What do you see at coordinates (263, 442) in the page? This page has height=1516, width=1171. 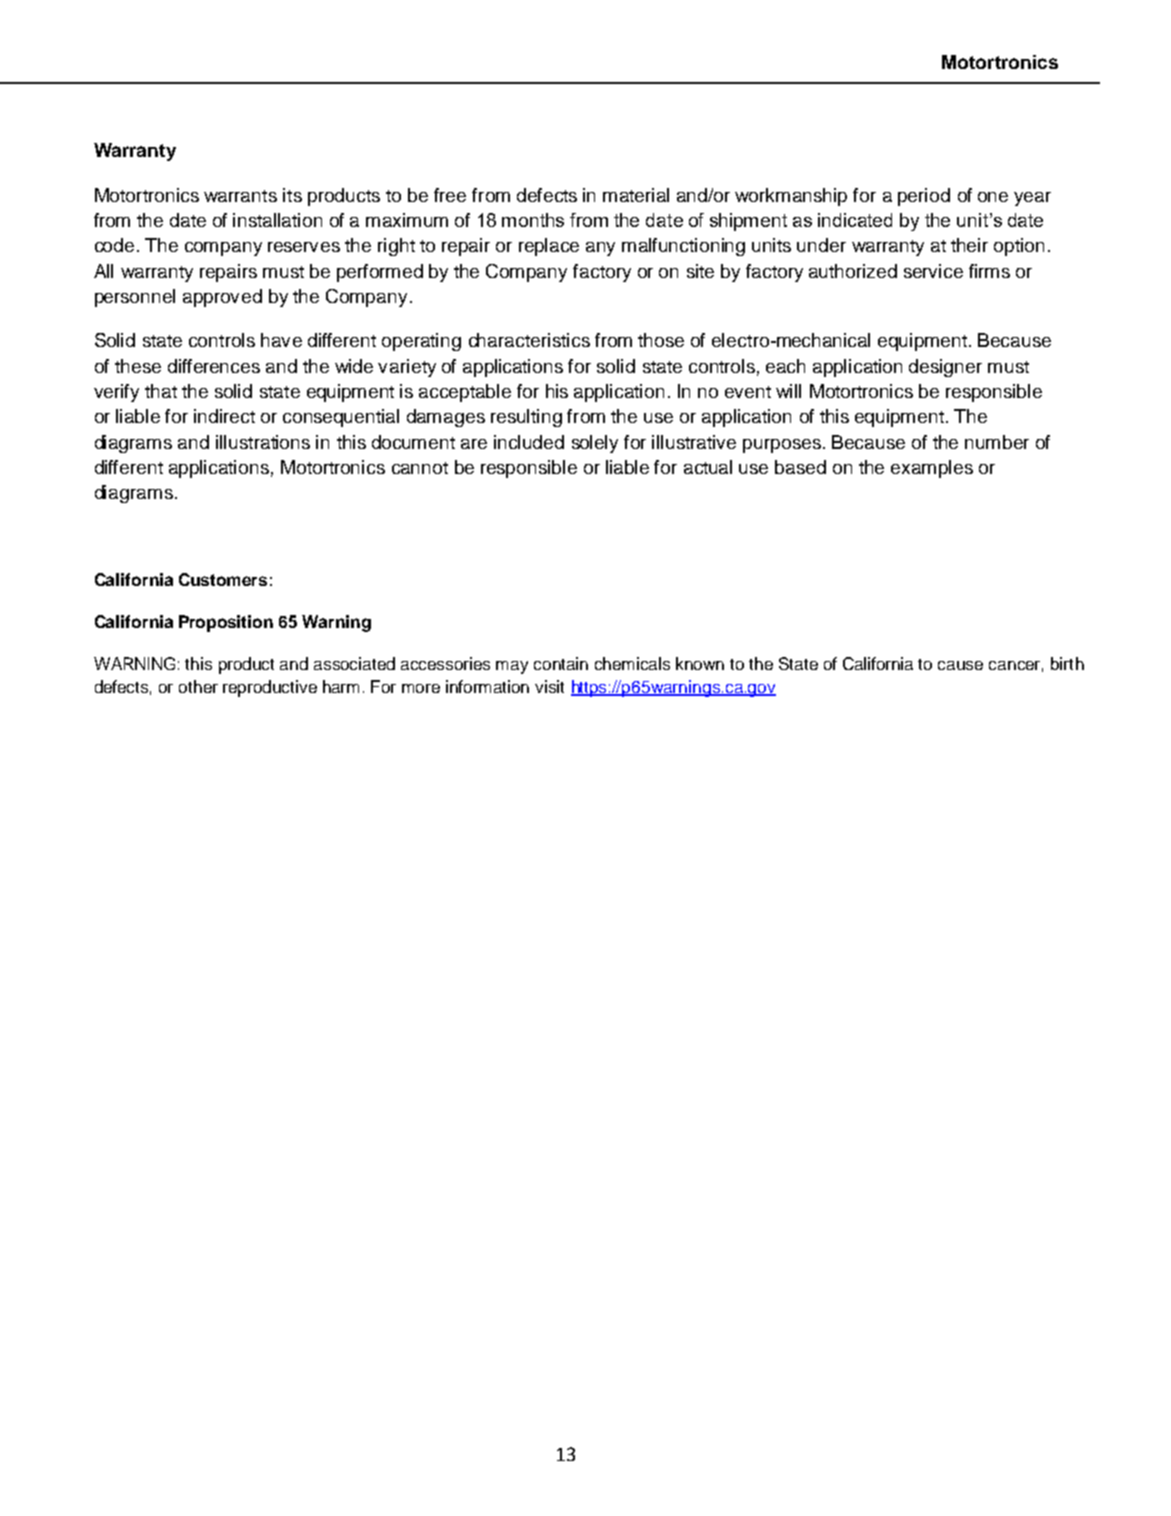 I see `illustrations` at bounding box center [263, 442].
